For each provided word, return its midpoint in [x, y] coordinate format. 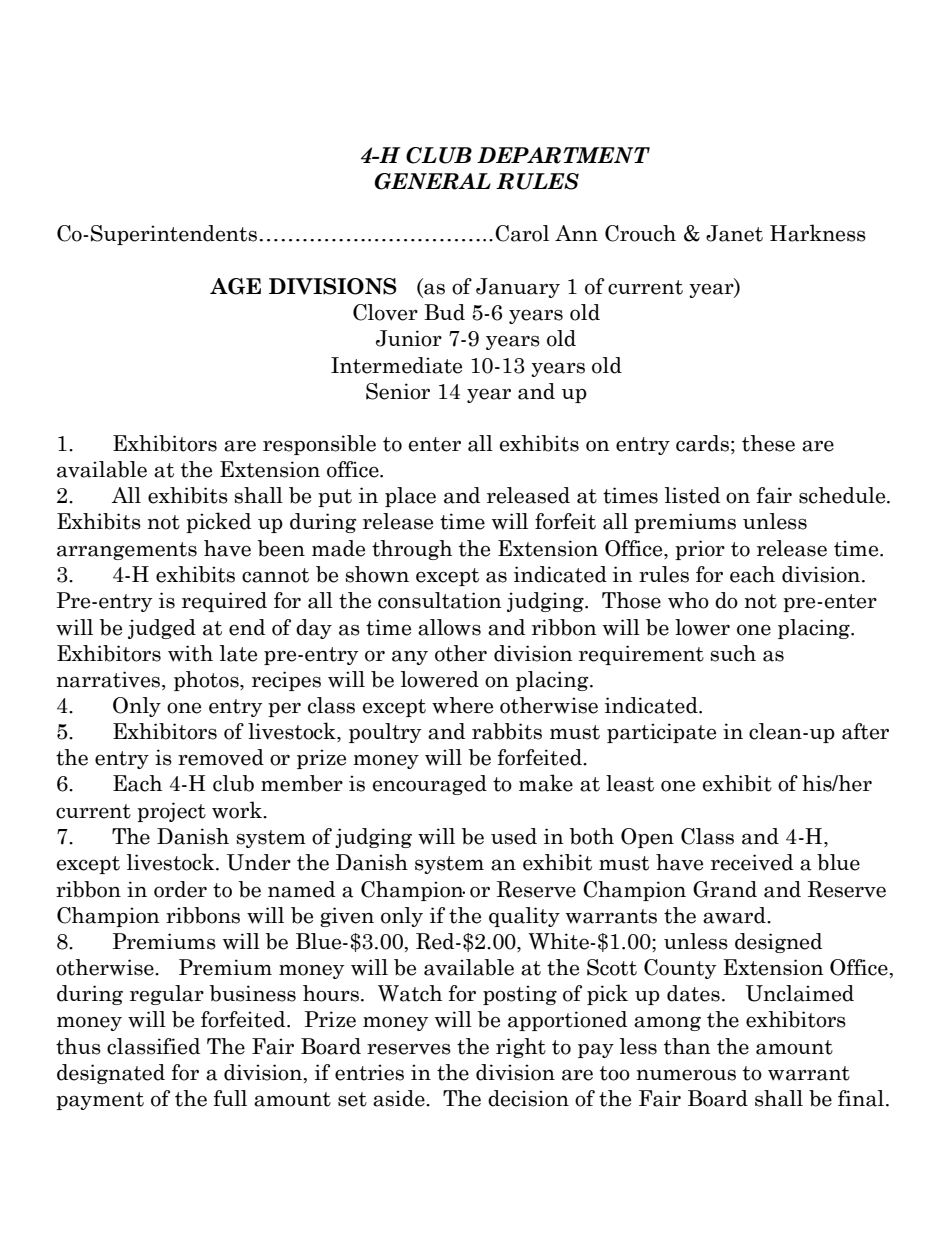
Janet [734, 233]
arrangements [127, 551]
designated [111, 1074]
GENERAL [432, 181]
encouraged [430, 785]
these [768, 443]
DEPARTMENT [563, 155]
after [865, 731]
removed [221, 757]
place [410, 497]
